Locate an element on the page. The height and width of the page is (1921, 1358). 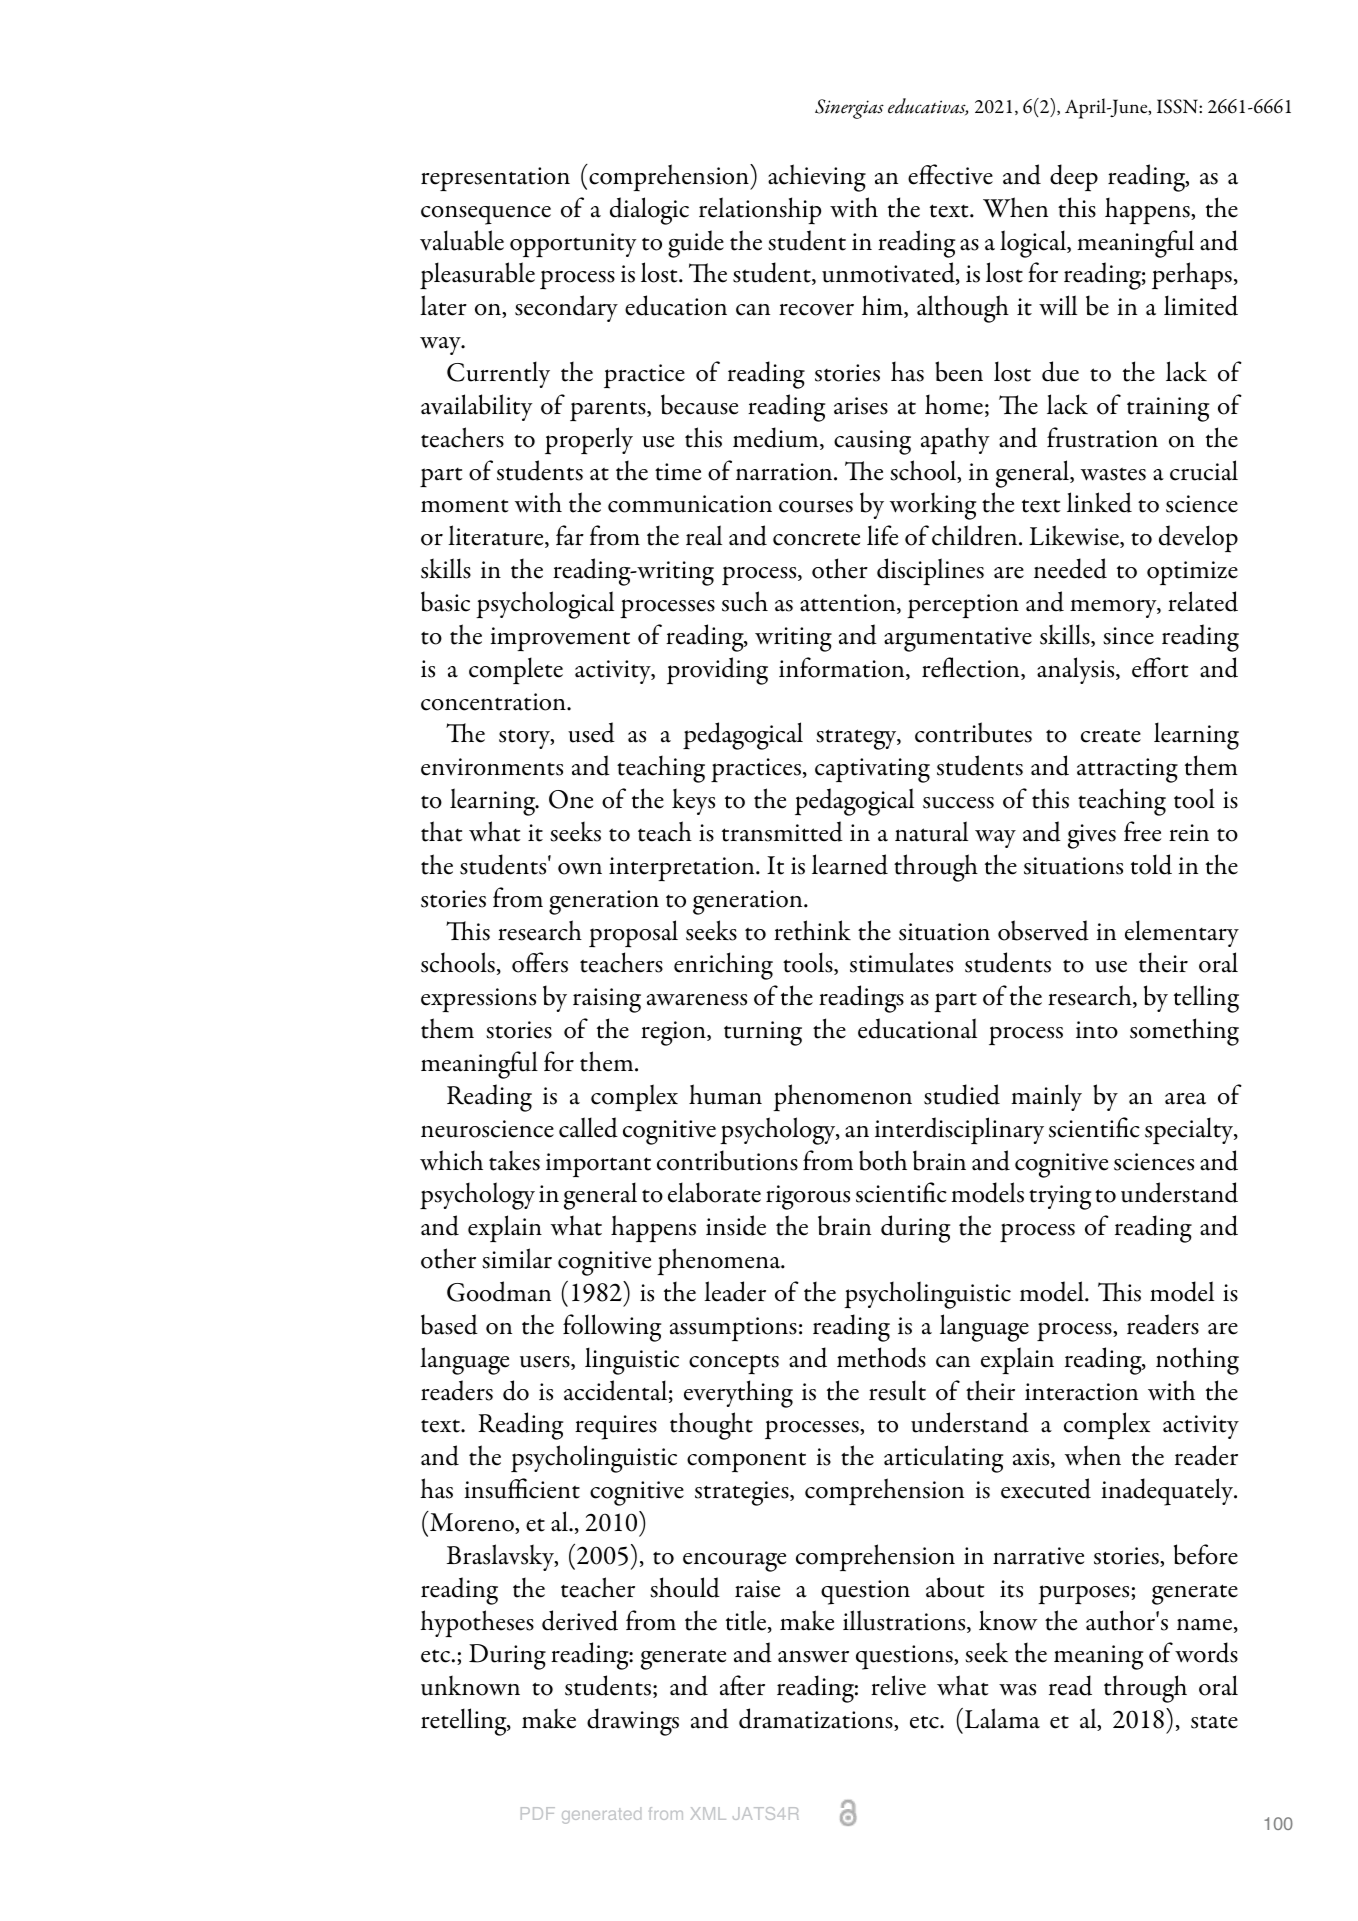
representation is located at coordinates (495, 179).
